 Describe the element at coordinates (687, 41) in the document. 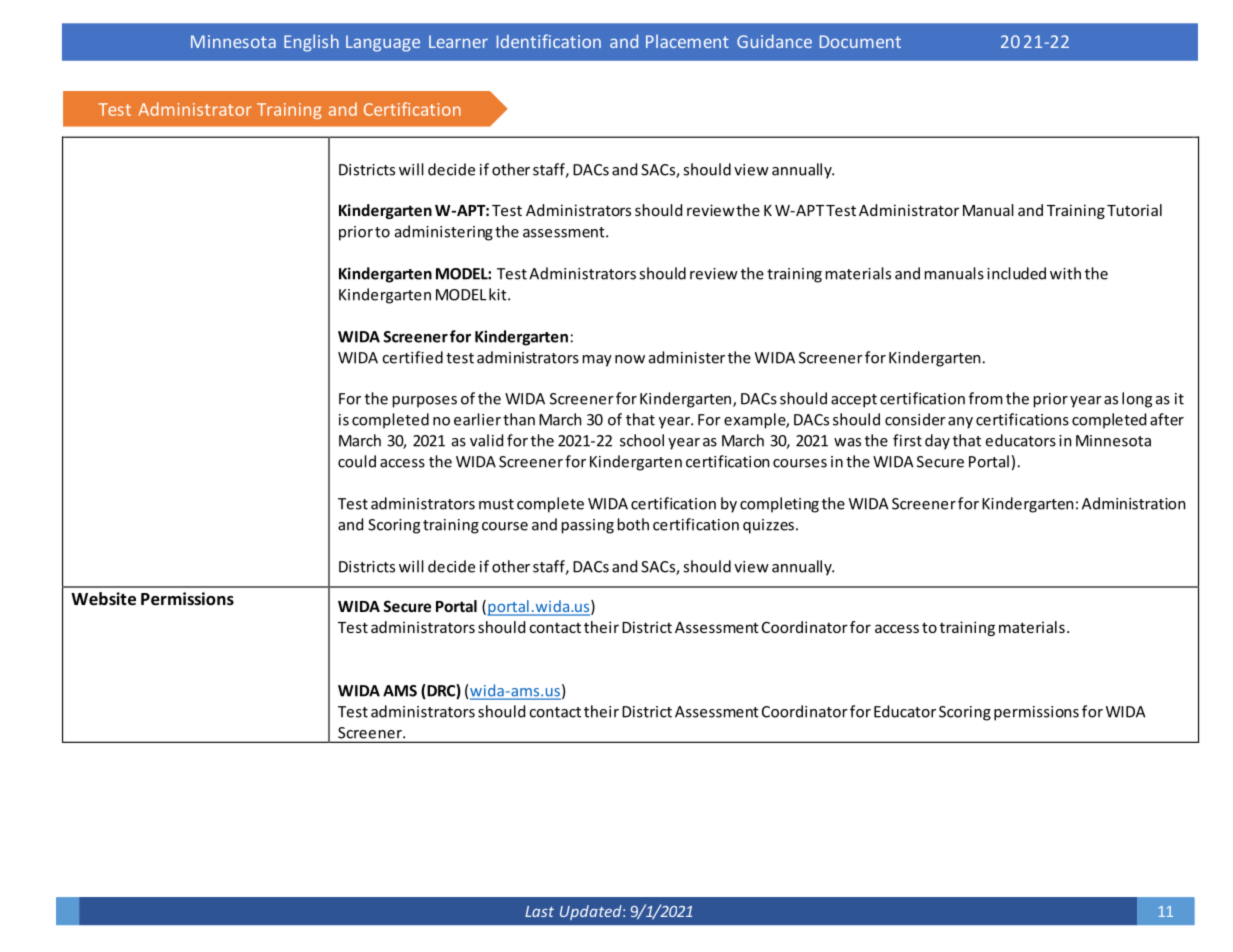

I see `Placement` at that location.
